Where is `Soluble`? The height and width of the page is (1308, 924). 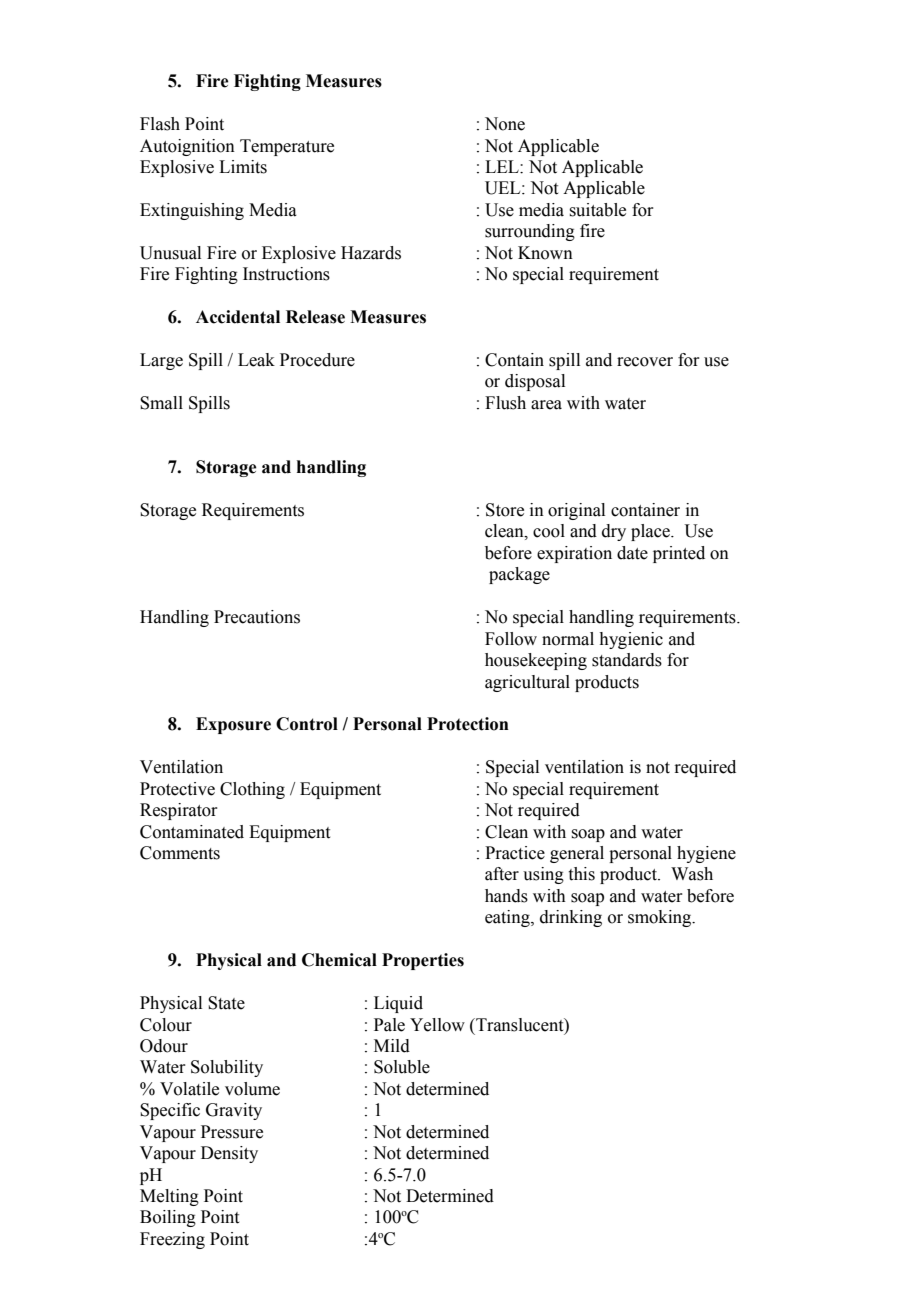
Soluble is located at coordinates (402, 1067).
